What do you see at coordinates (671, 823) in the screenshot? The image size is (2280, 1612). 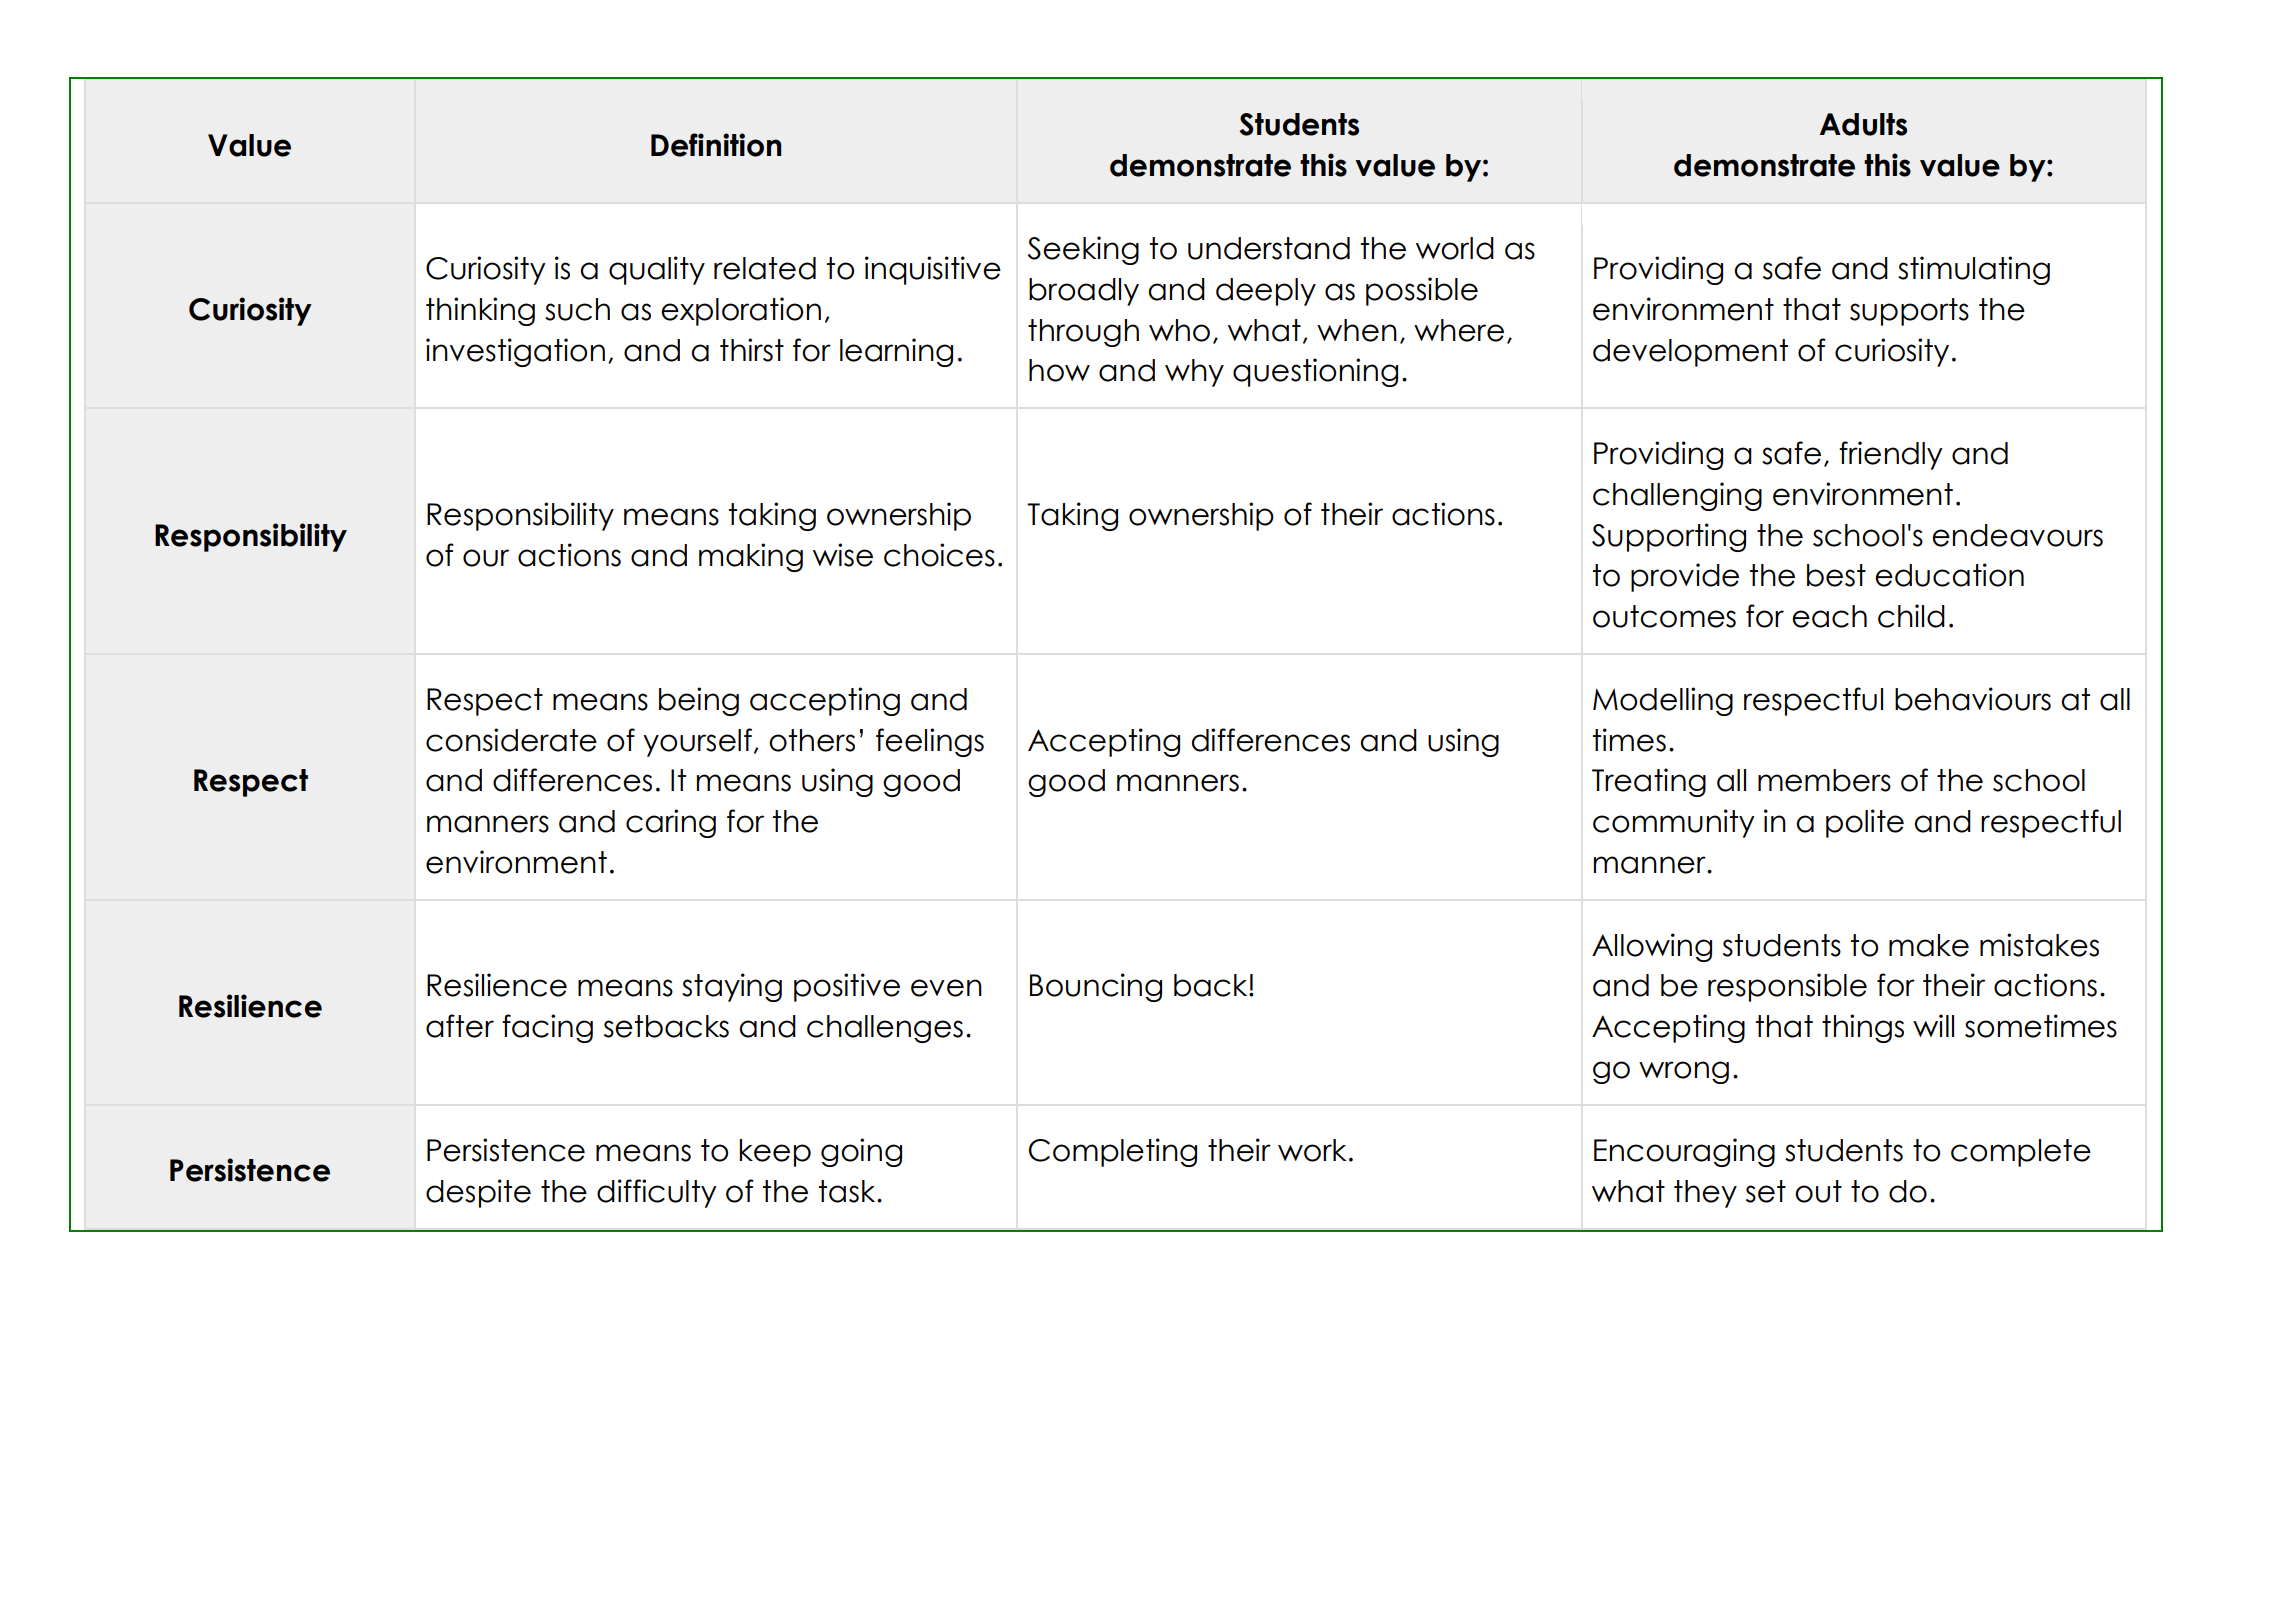 I see `caring` at bounding box center [671, 823].
